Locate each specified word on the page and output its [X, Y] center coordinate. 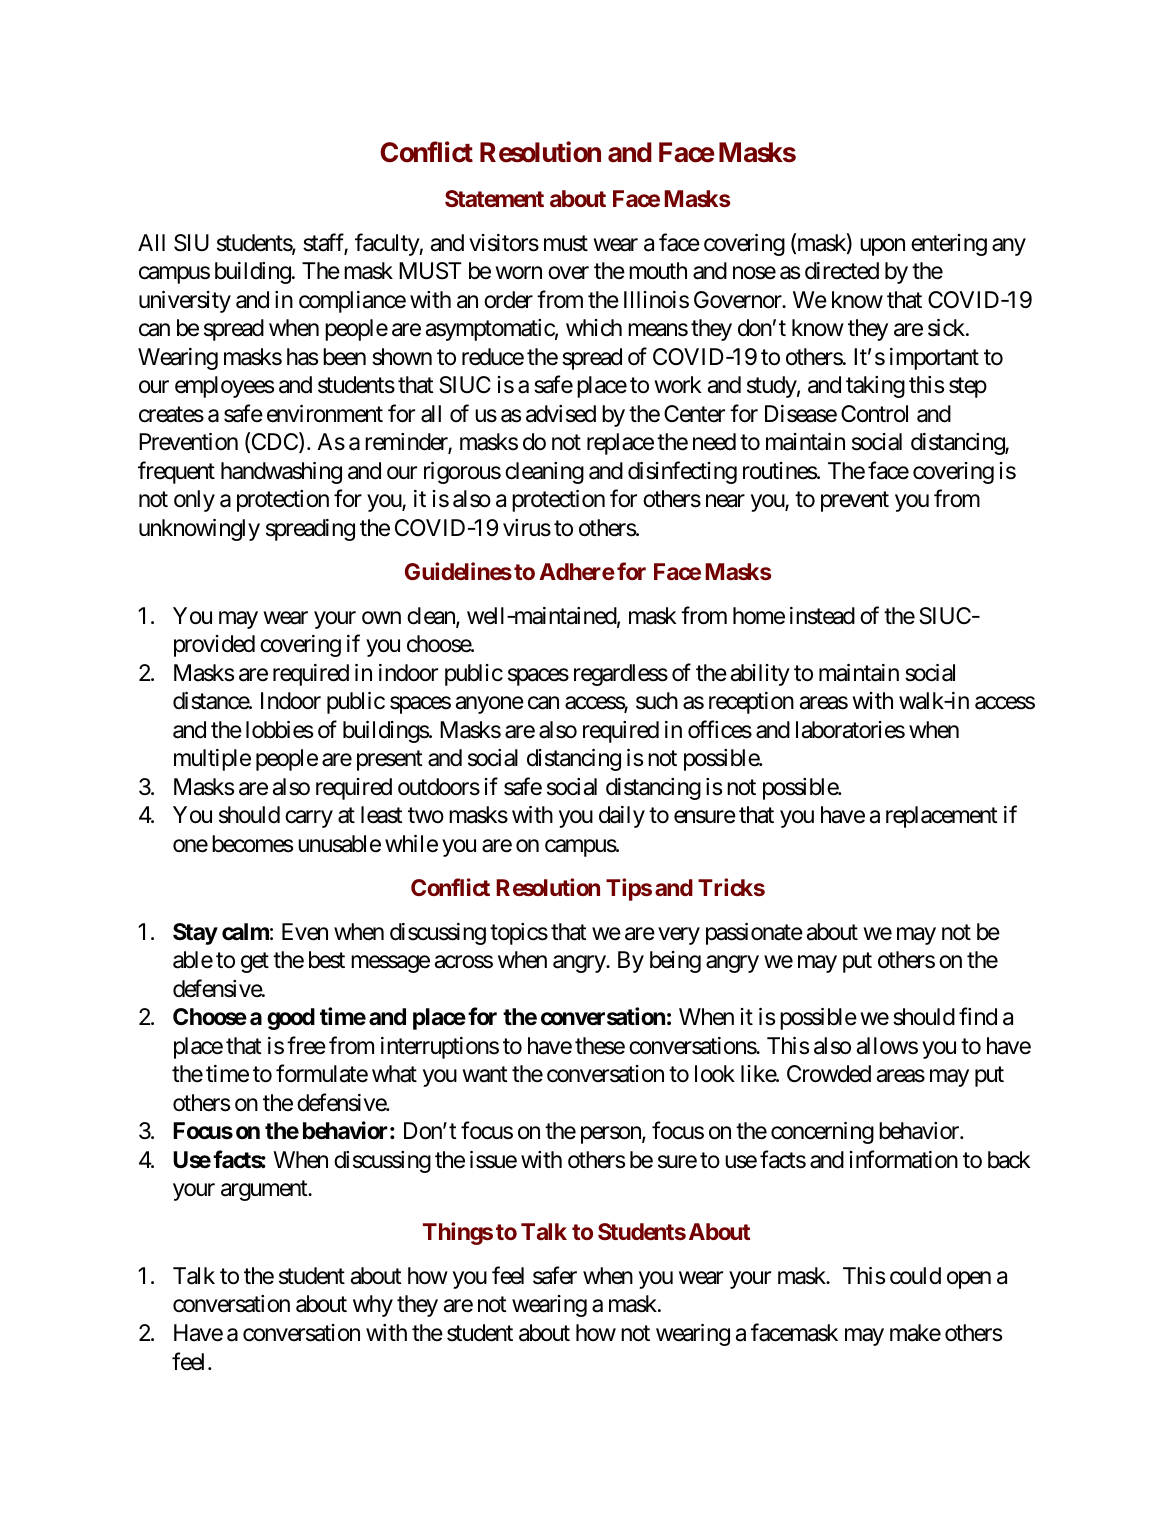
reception [751, 703]
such [657, 701]
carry [309, 819]
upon [882, 247]
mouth [658, 271]
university [185, 302]
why [373, 1306]
